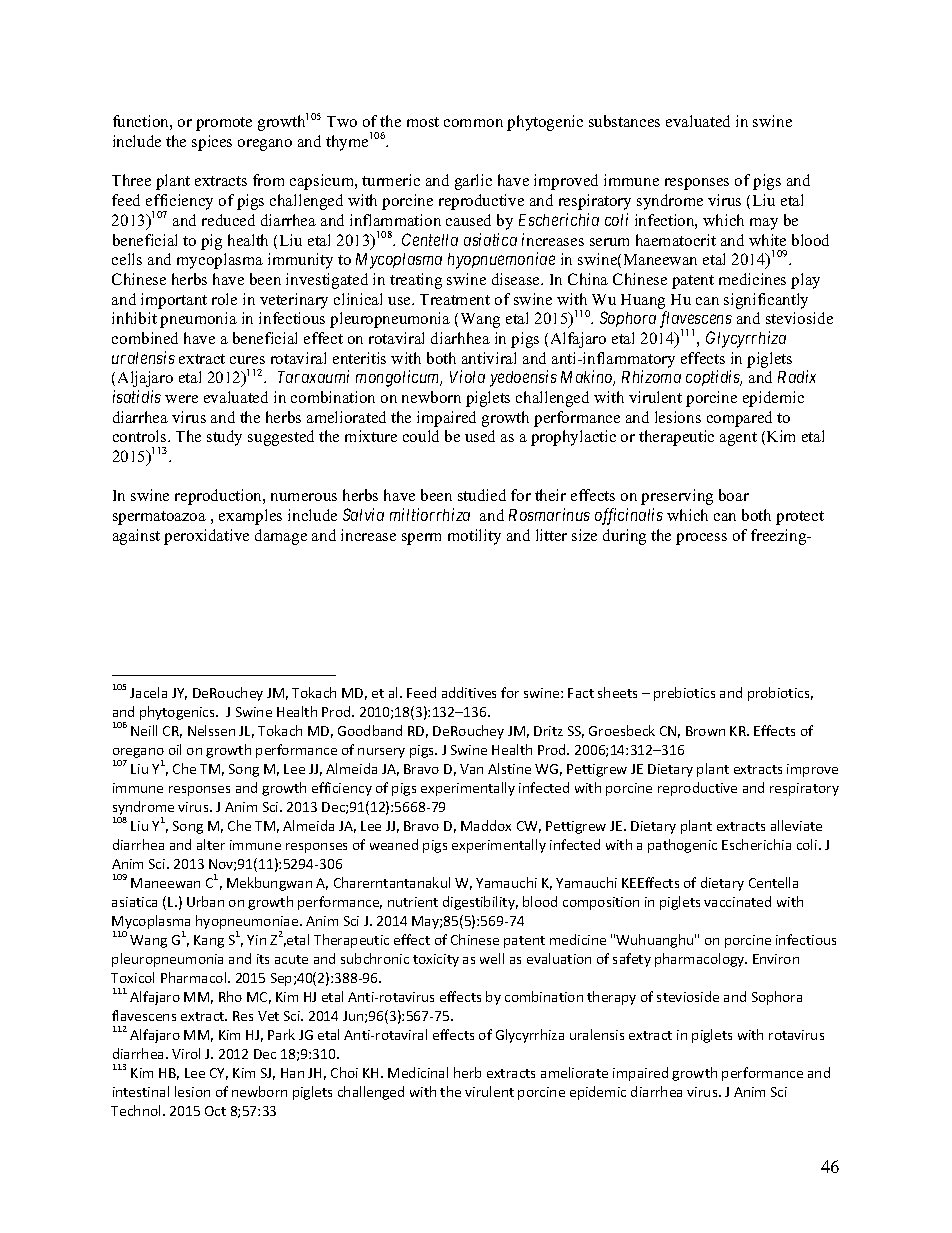 The height and width of the page is (1233, 952). Describe the element at coordinates (701, 539) in the page. I see `process` at that location.
